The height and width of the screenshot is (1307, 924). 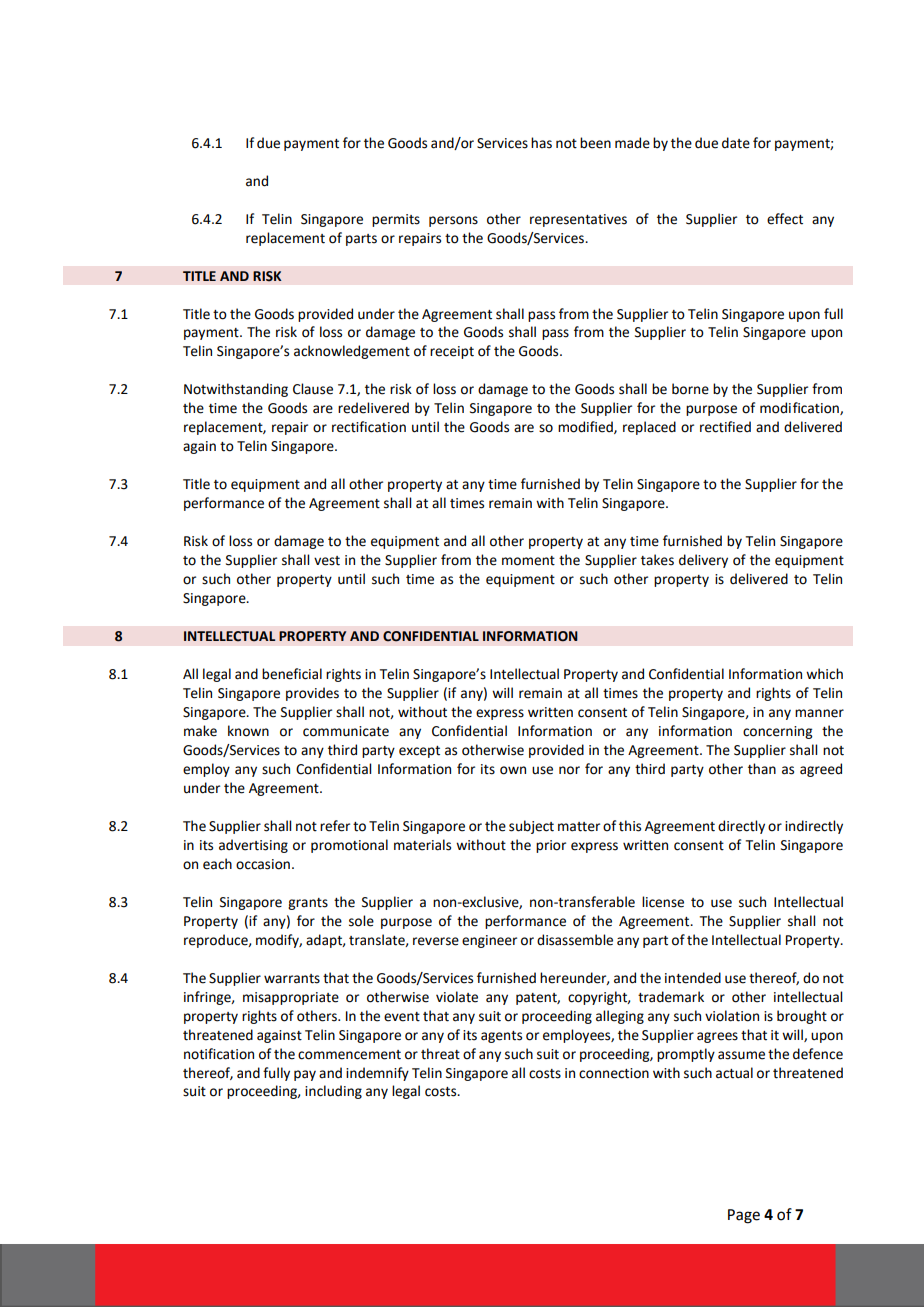 What do you see at coordinates (308, 904) in the screenshot?
I see `grants` at bounding box center [308, 904].
